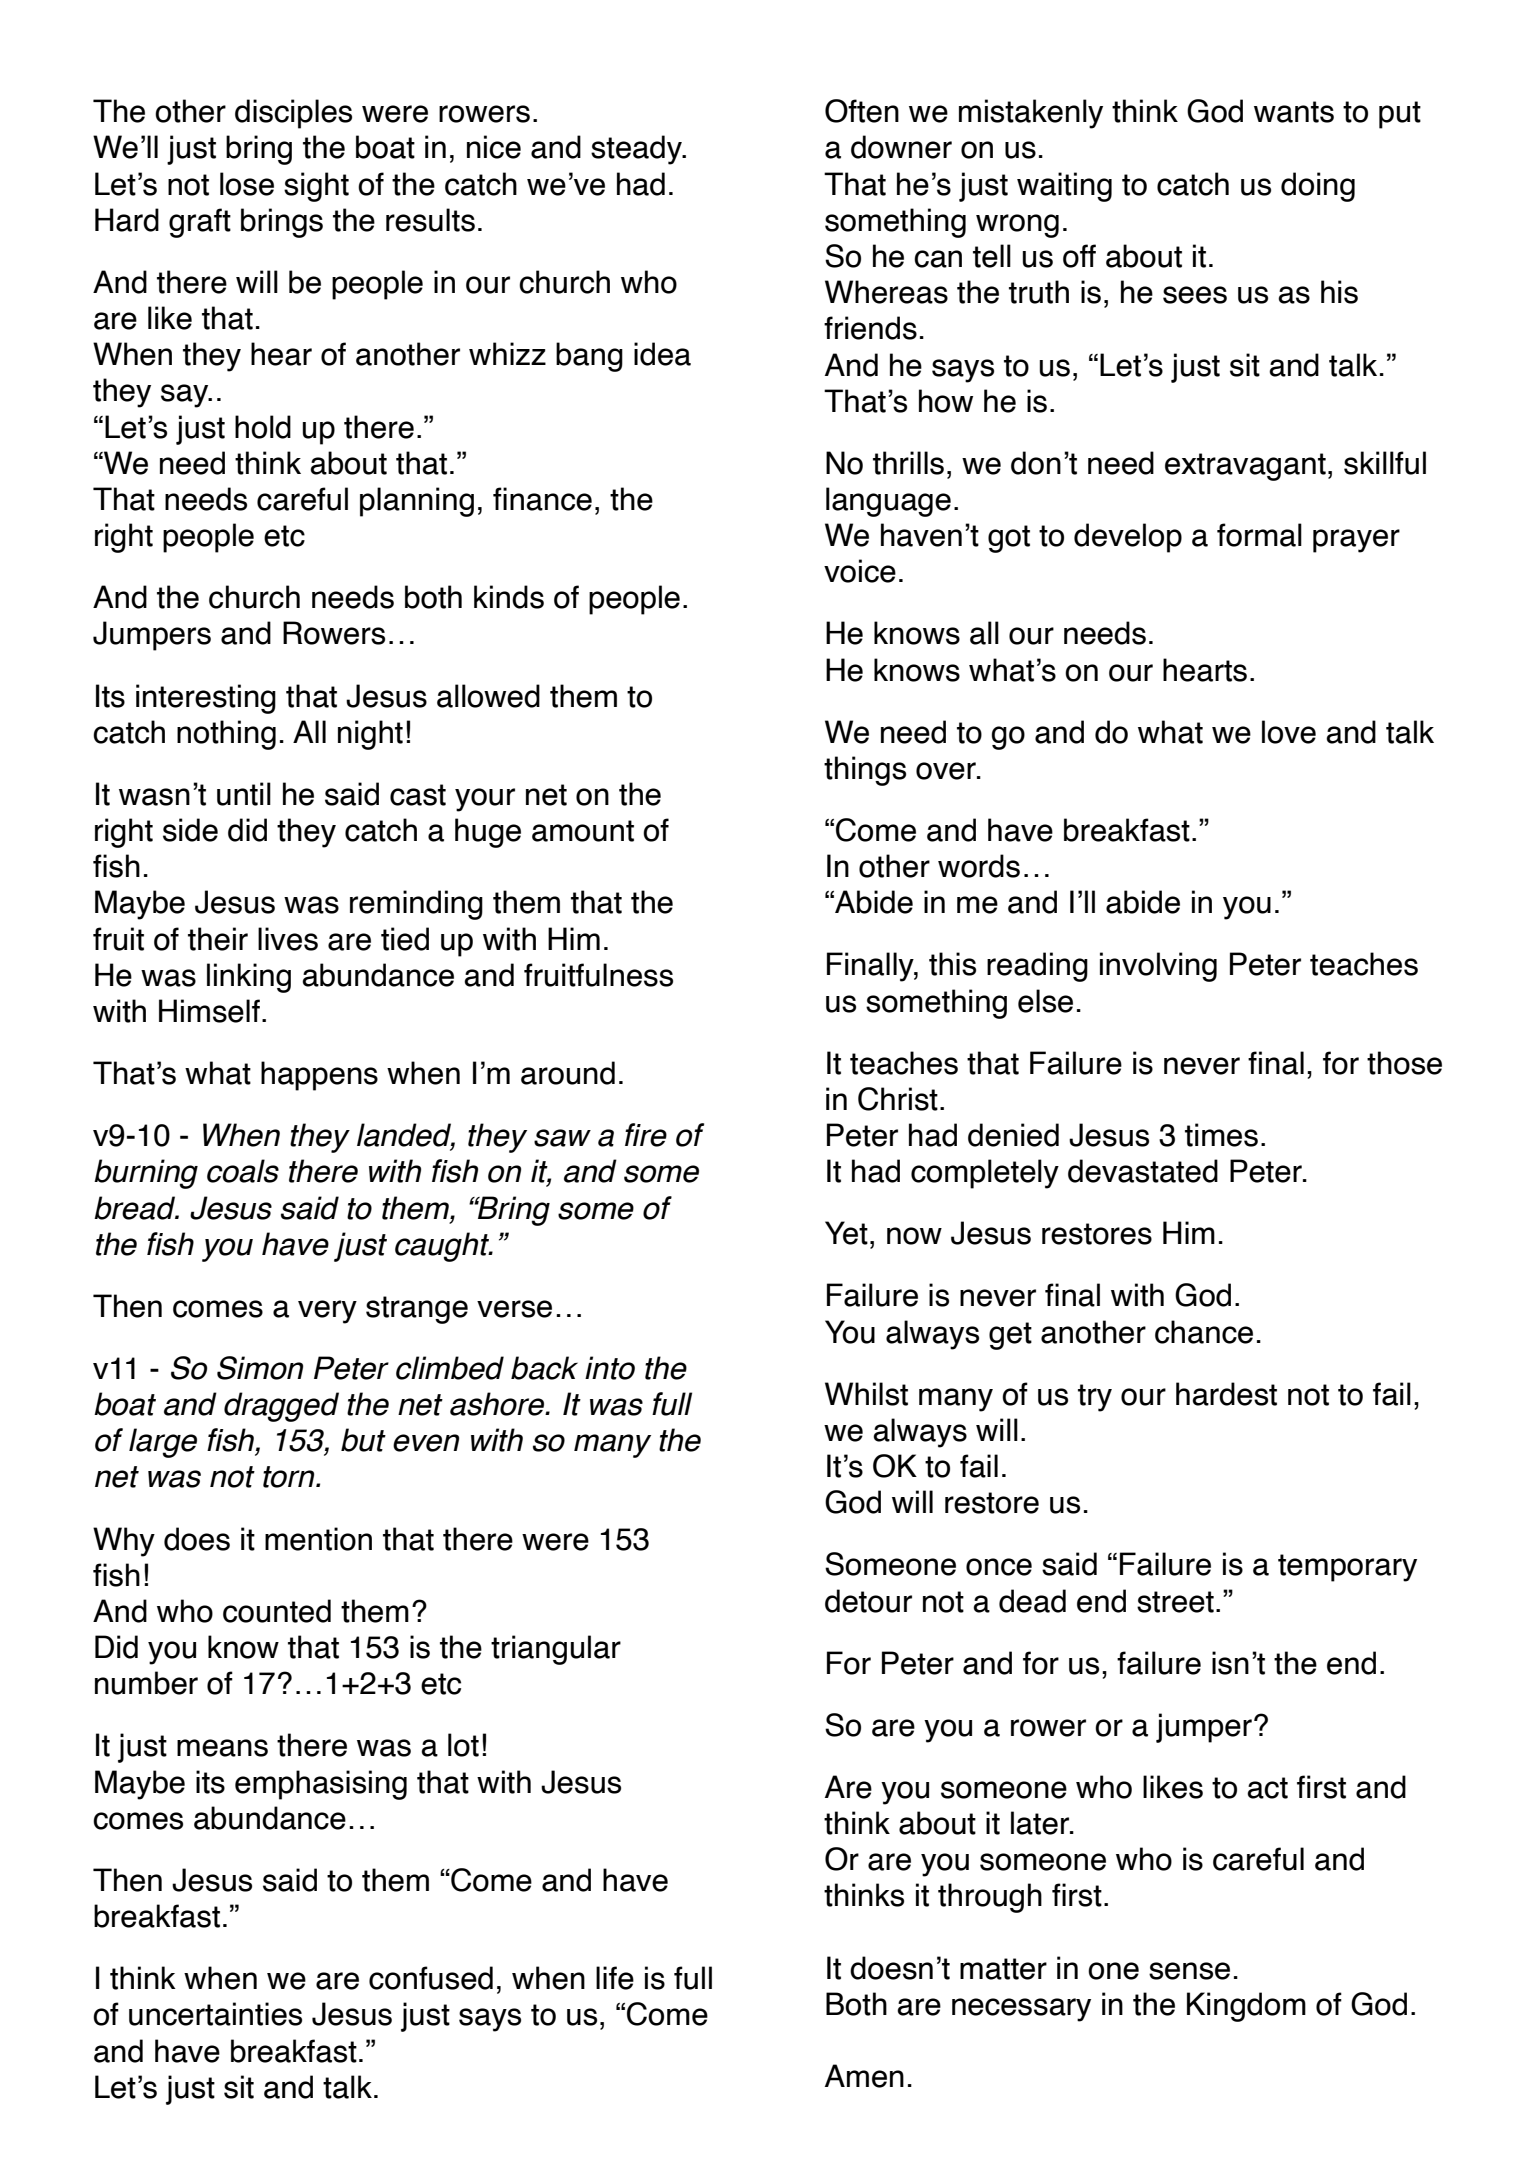  Describe the element at coordinates (898, 1099) in the document. I see `Christ` at that location.
